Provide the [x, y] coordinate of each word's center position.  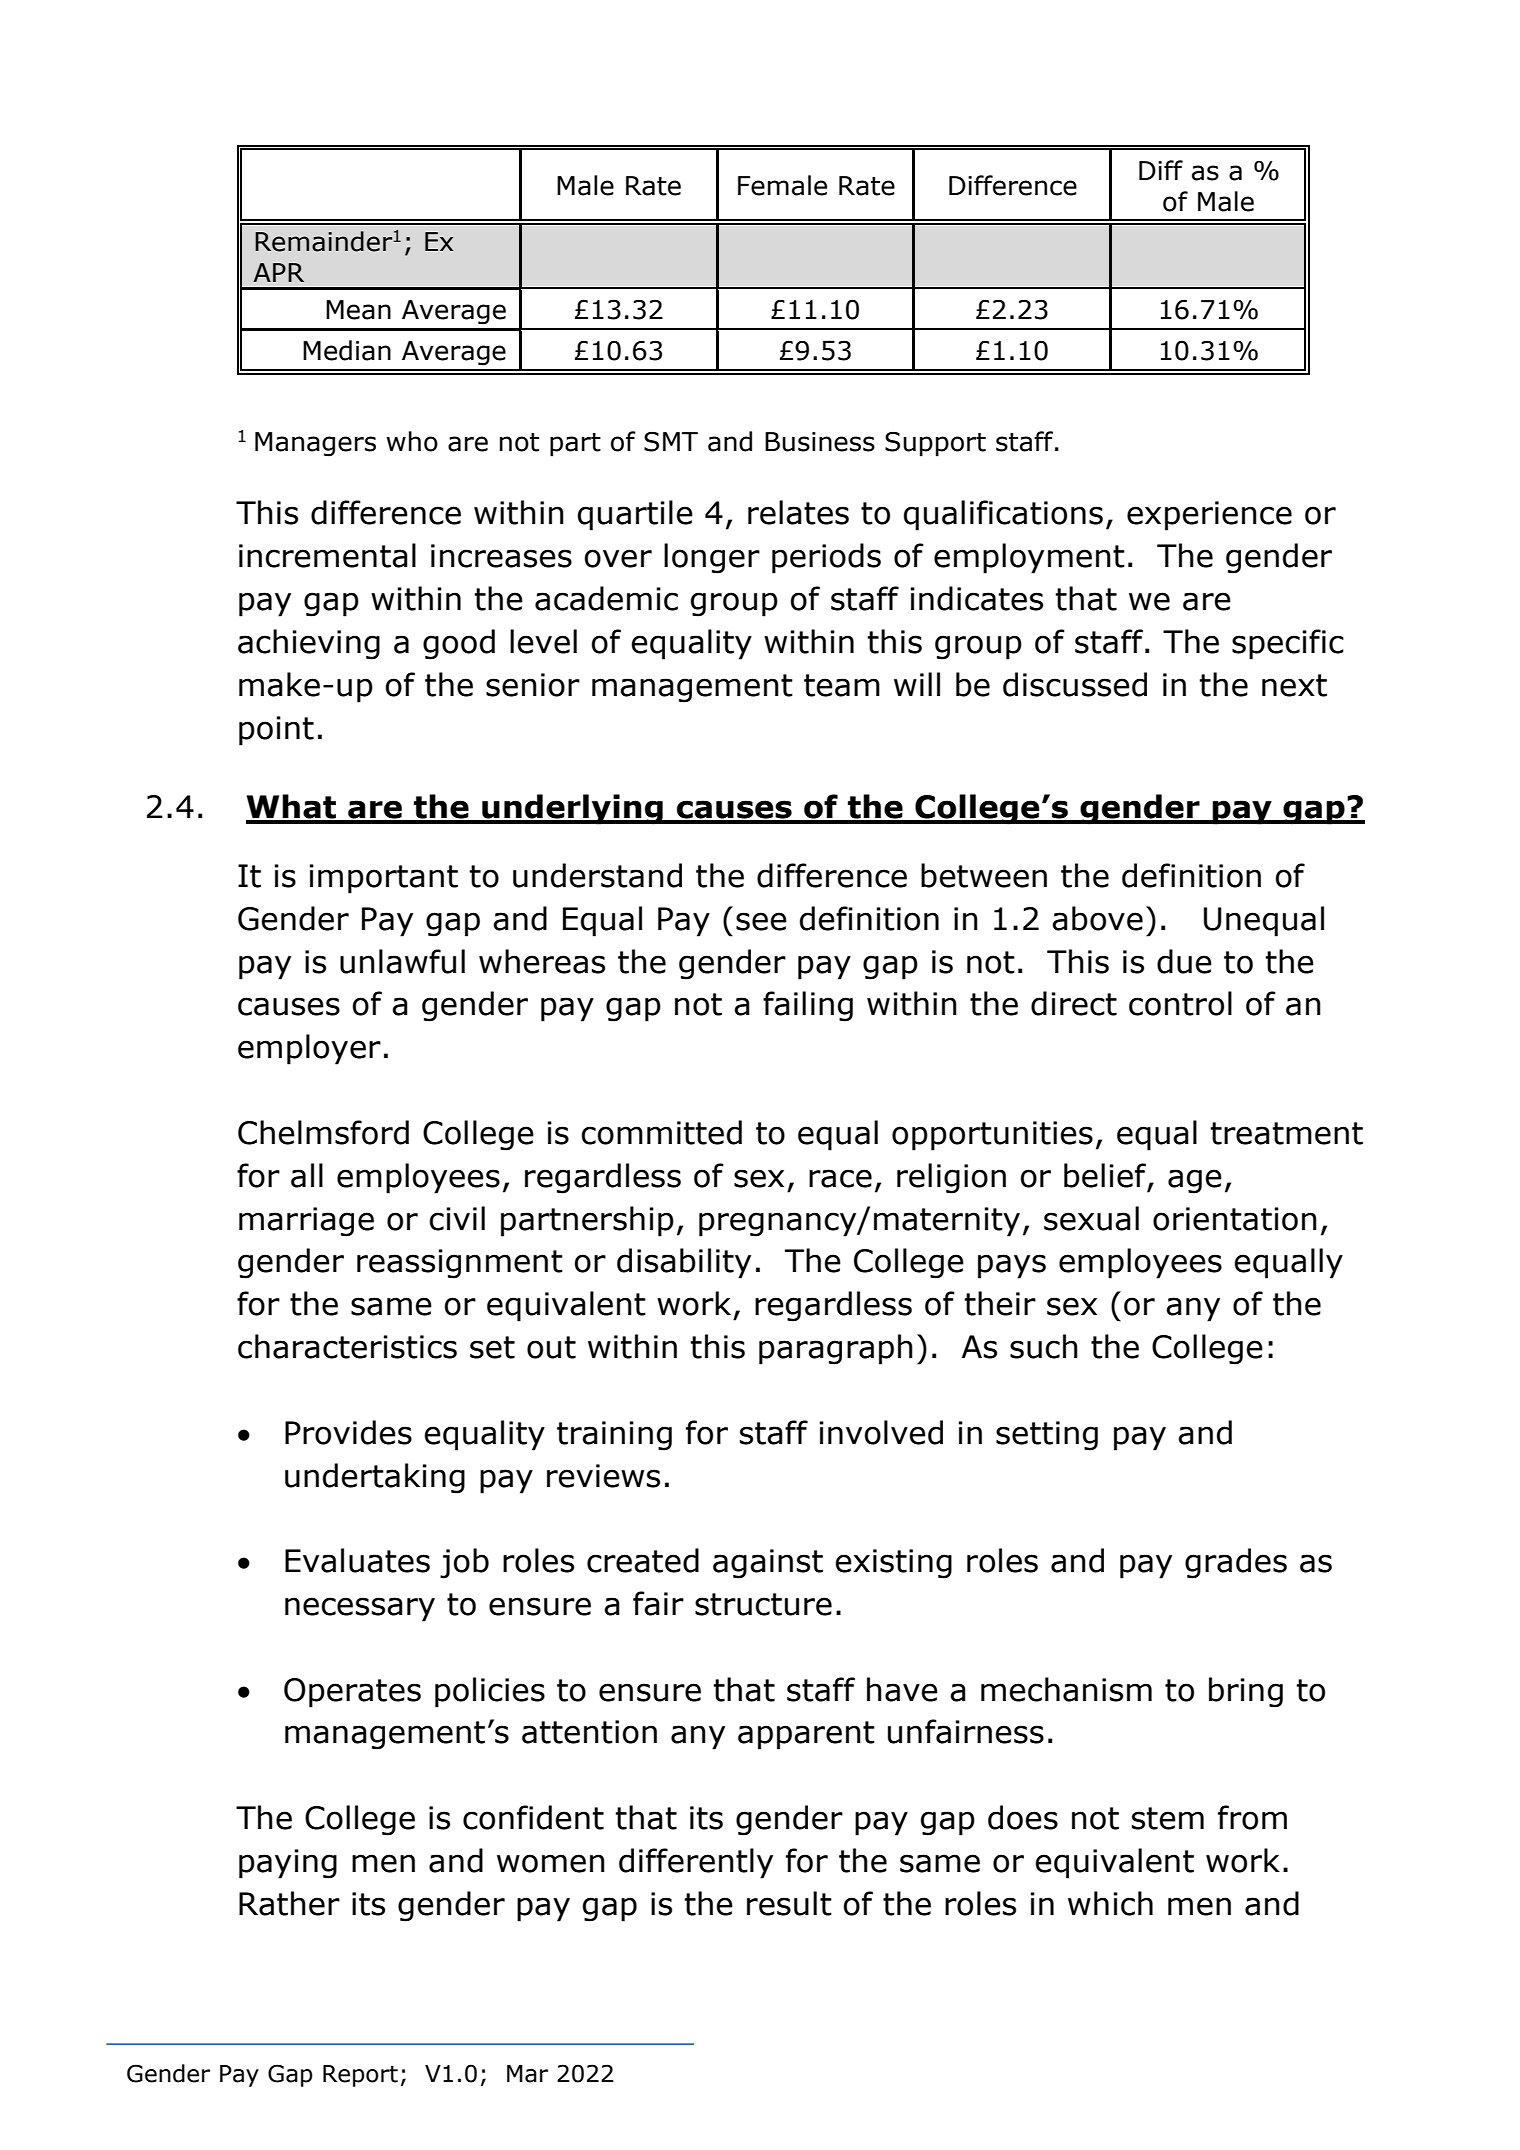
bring [1246, 1692]
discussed [1075, 684]
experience [1209, 516]
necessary [360, 1609]
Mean [358, 310]
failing [808, 1006]
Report [360, 2076]
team [842, 685]
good [459, 644]
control [1180, 1003]
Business [820, 442]
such [1044, 1346]
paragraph [836, 1349]
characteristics [347, 1346]
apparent [806, 1735]
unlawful [402, 961]
